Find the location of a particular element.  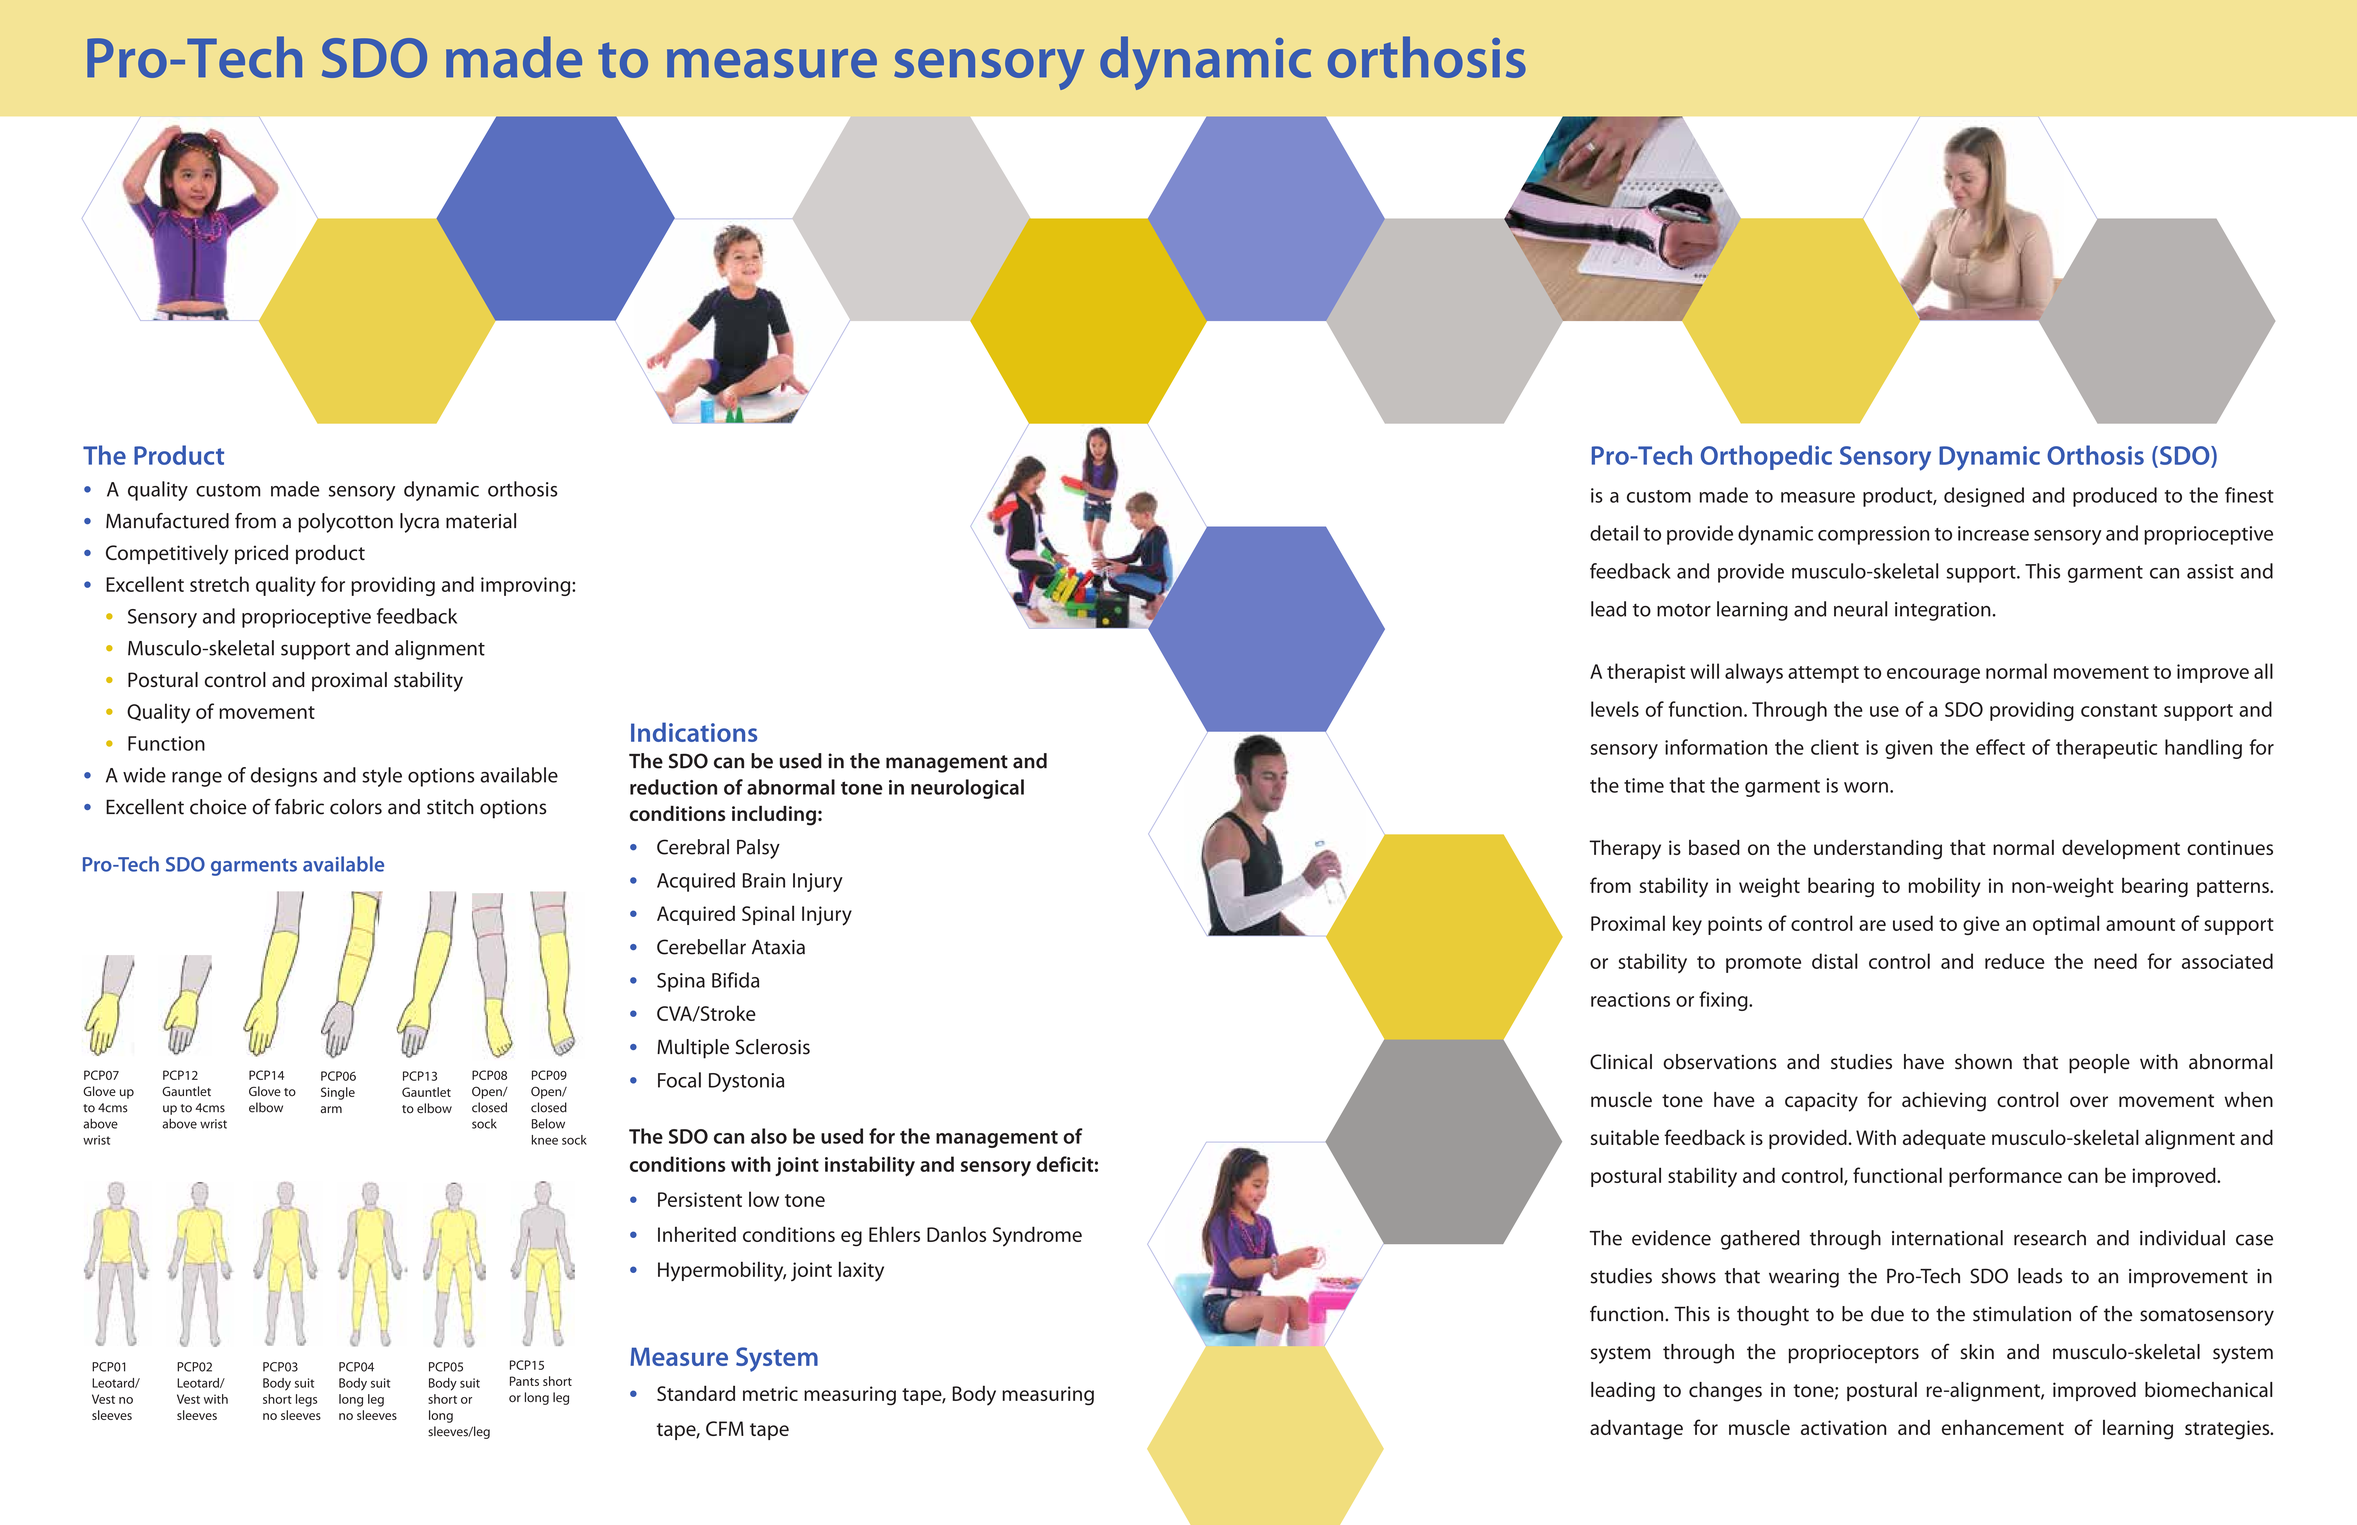

worn is located at coordinates (1866, 787).
